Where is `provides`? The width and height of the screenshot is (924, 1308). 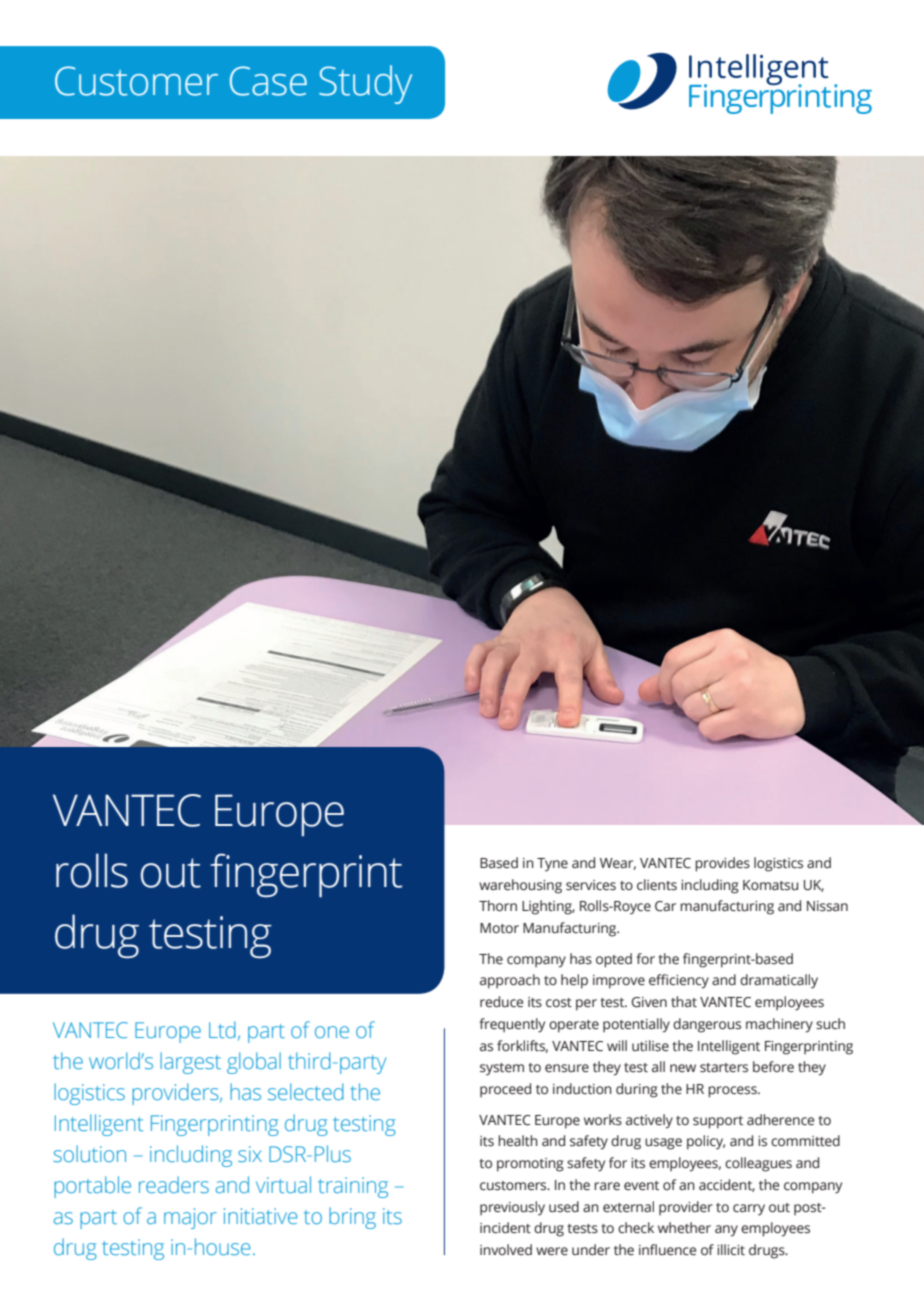
provides is located at coordinates (722, 864).
